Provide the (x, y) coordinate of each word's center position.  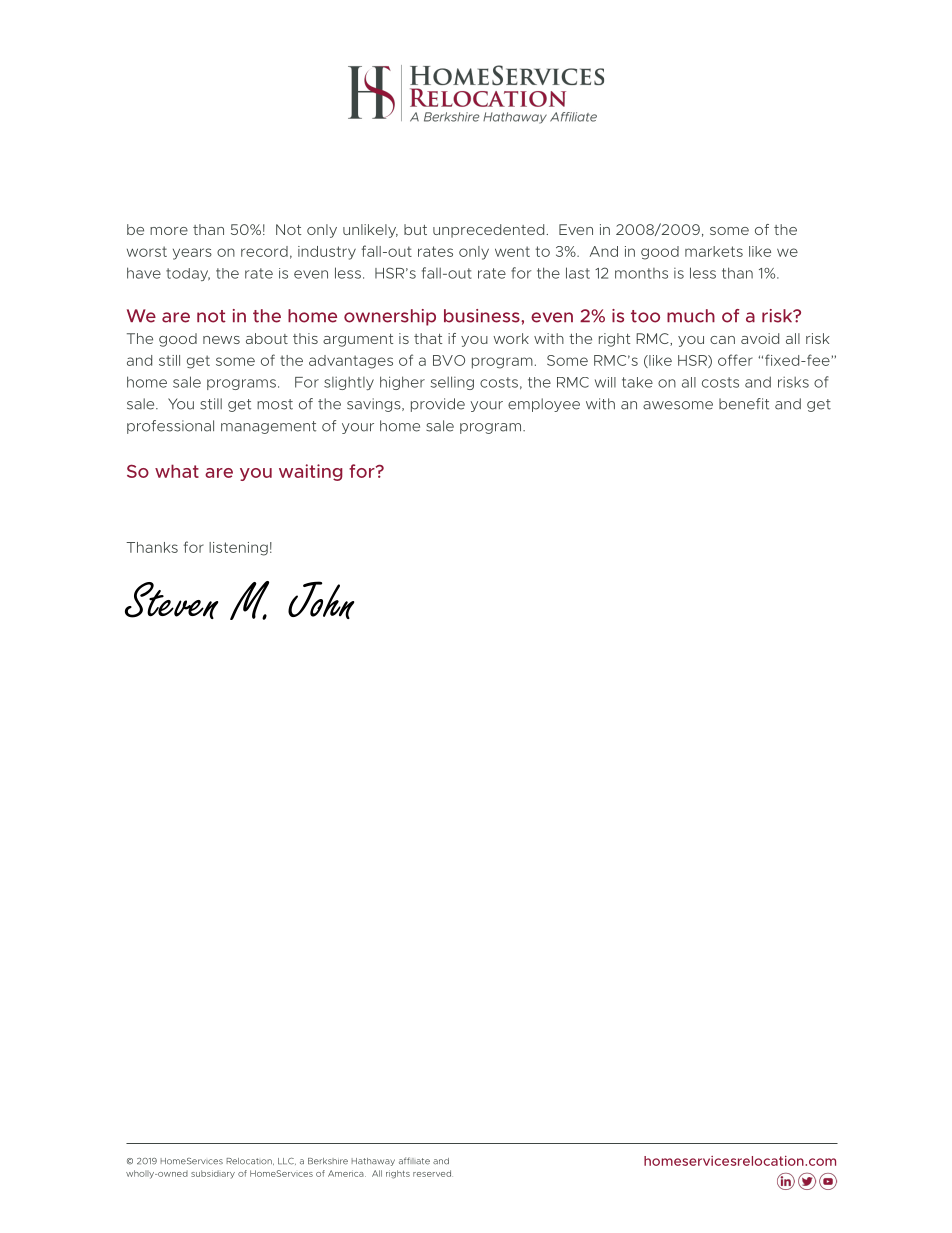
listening (238, 549)
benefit (744, 404)
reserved (433, 1173)
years (192, 254)
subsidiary (213, 1174)
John (321, 600)
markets (714, 251)
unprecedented (488, 231)
